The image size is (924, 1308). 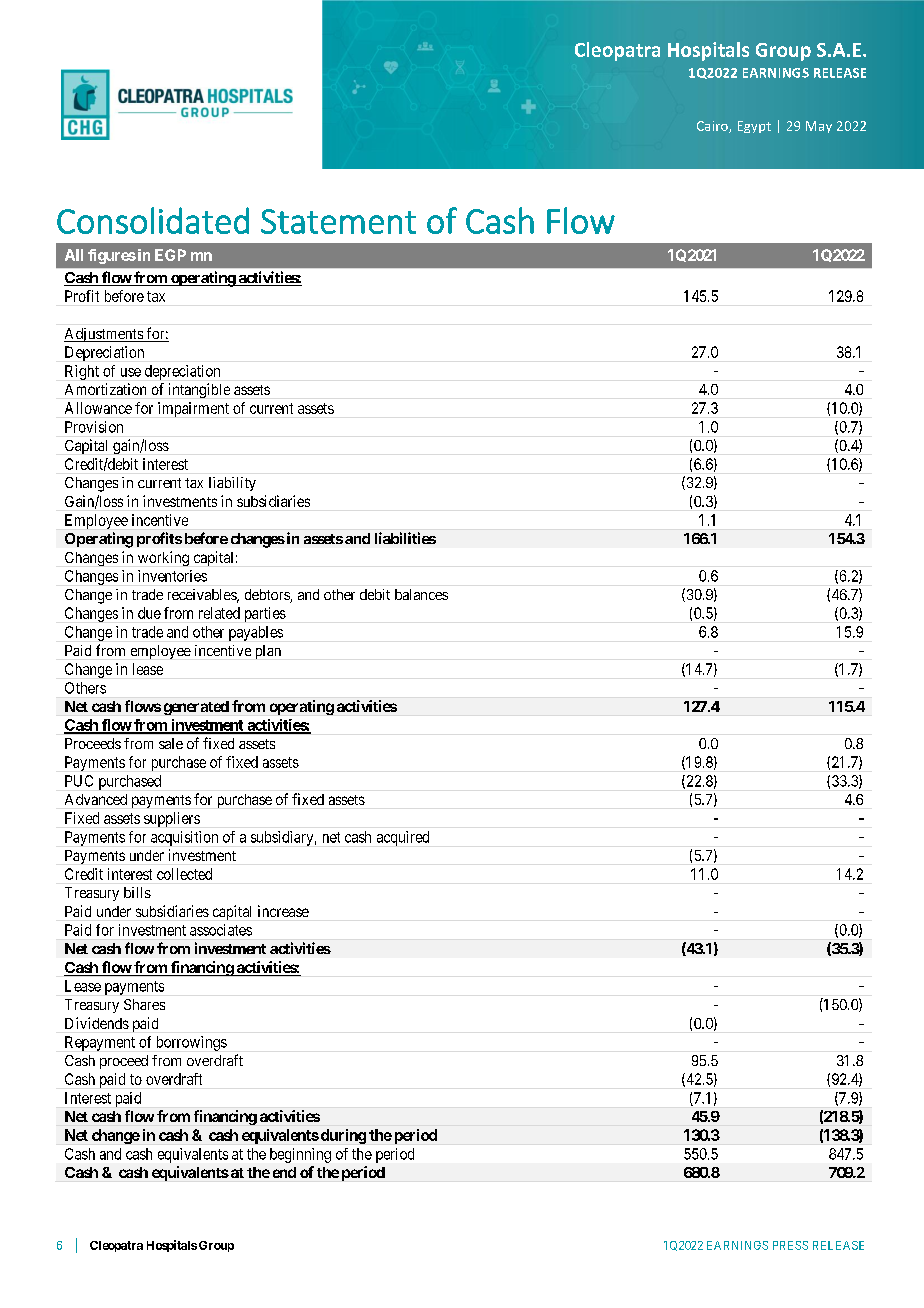 I want to click on increase, so click(x=283, y=911).
